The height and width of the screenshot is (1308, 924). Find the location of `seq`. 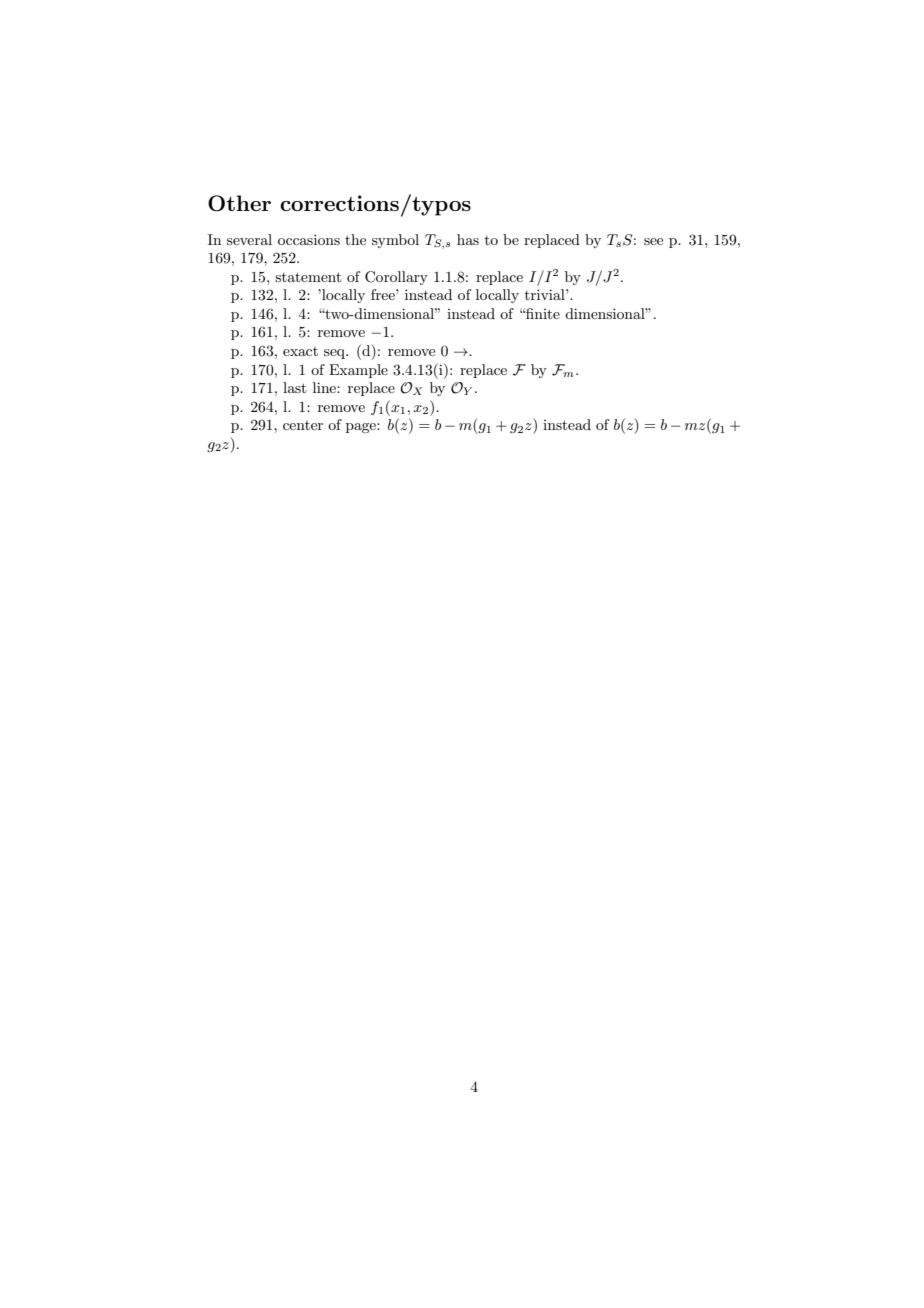

seq is located at coordinates (336, 354).
